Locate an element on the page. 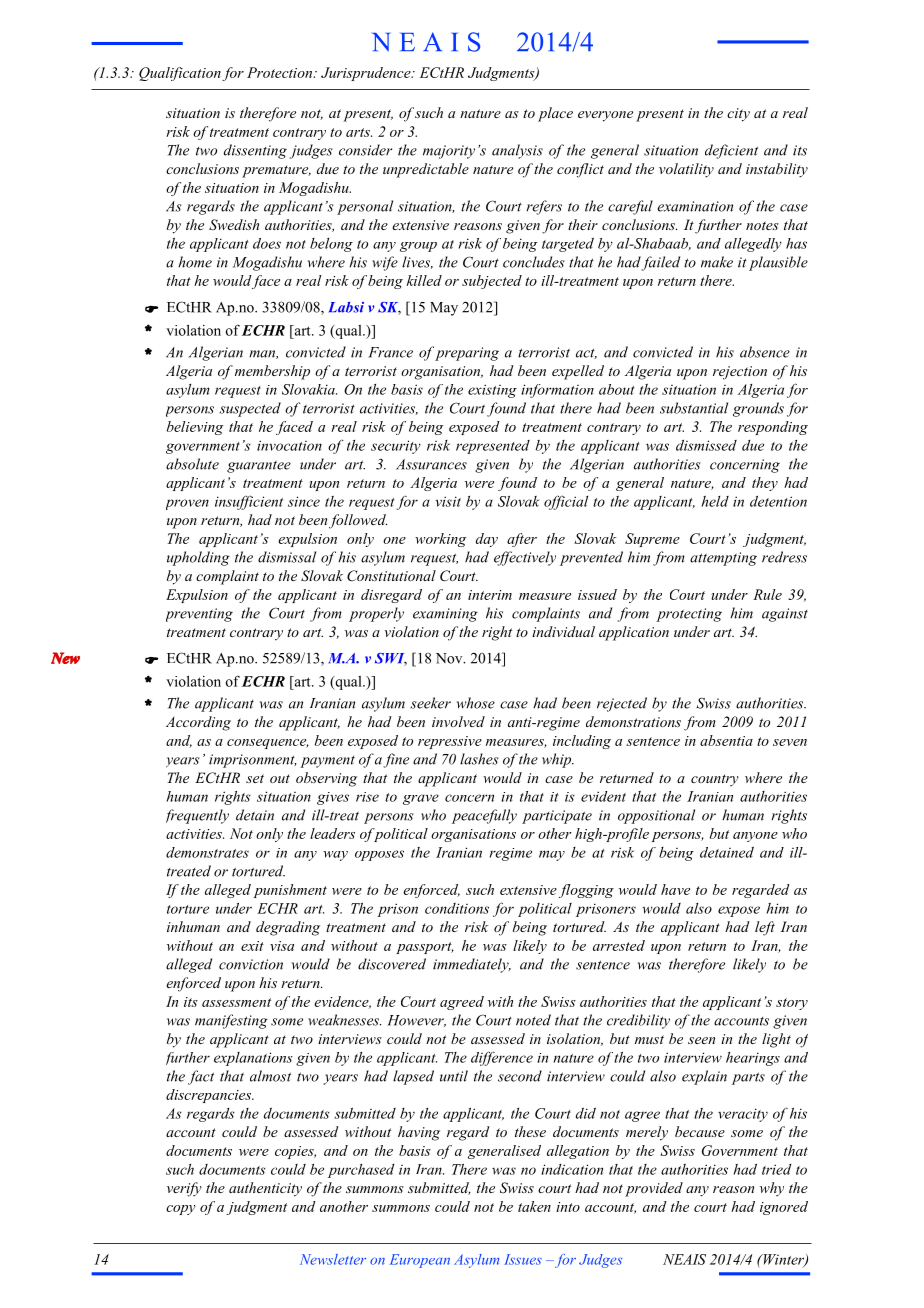 The image size is (924, 1308). deficient is located at coordinates (731, 151).
